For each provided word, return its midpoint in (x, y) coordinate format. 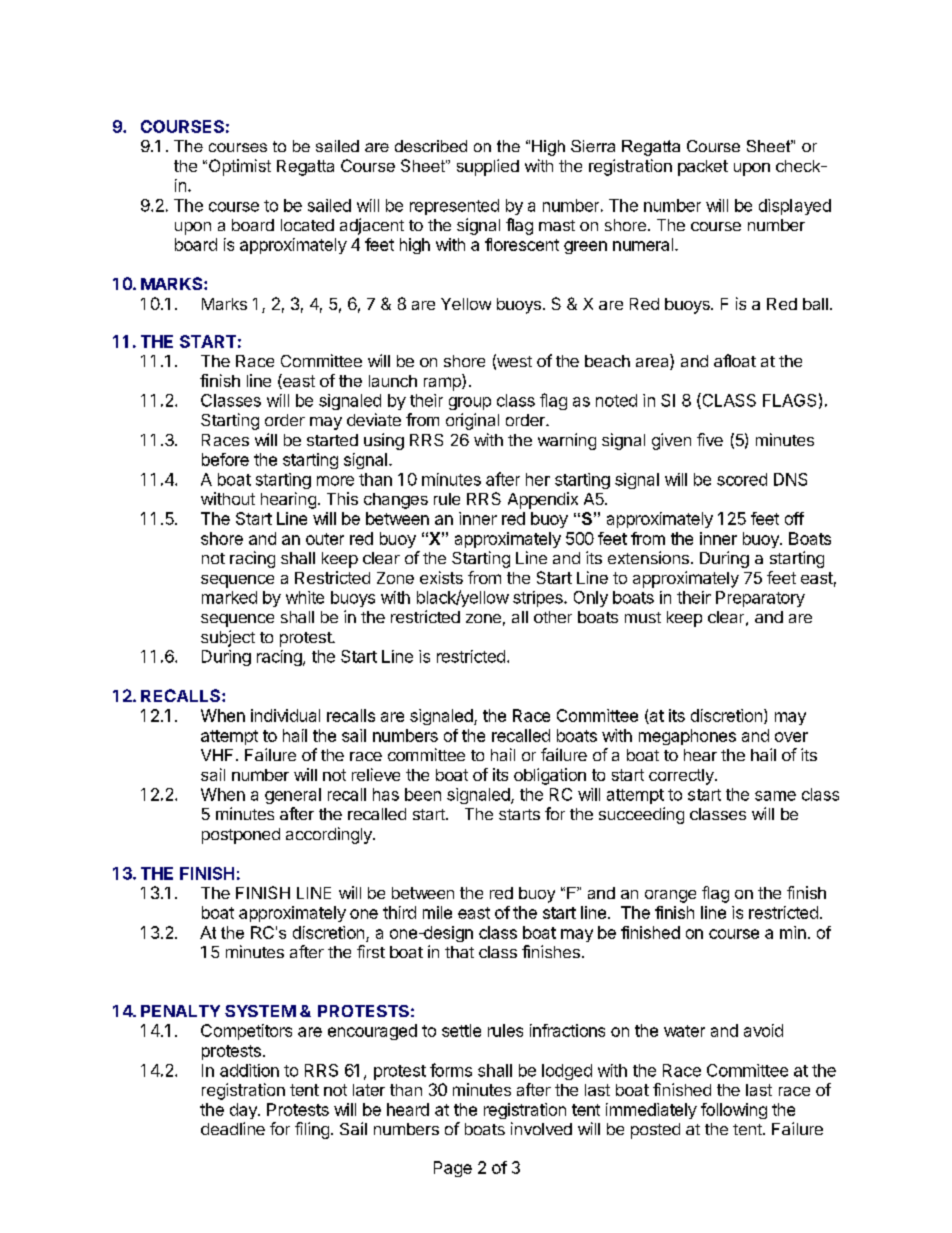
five (710, 439)
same (775, 796)
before (225, 459)
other (553, 617)
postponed (241, 836)
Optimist (238, 167)
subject (228, 638)
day (244, 1111)
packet (703, 168)
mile (437, 912)
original (472, 421)
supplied (488, 167)
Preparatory (760, 599)
